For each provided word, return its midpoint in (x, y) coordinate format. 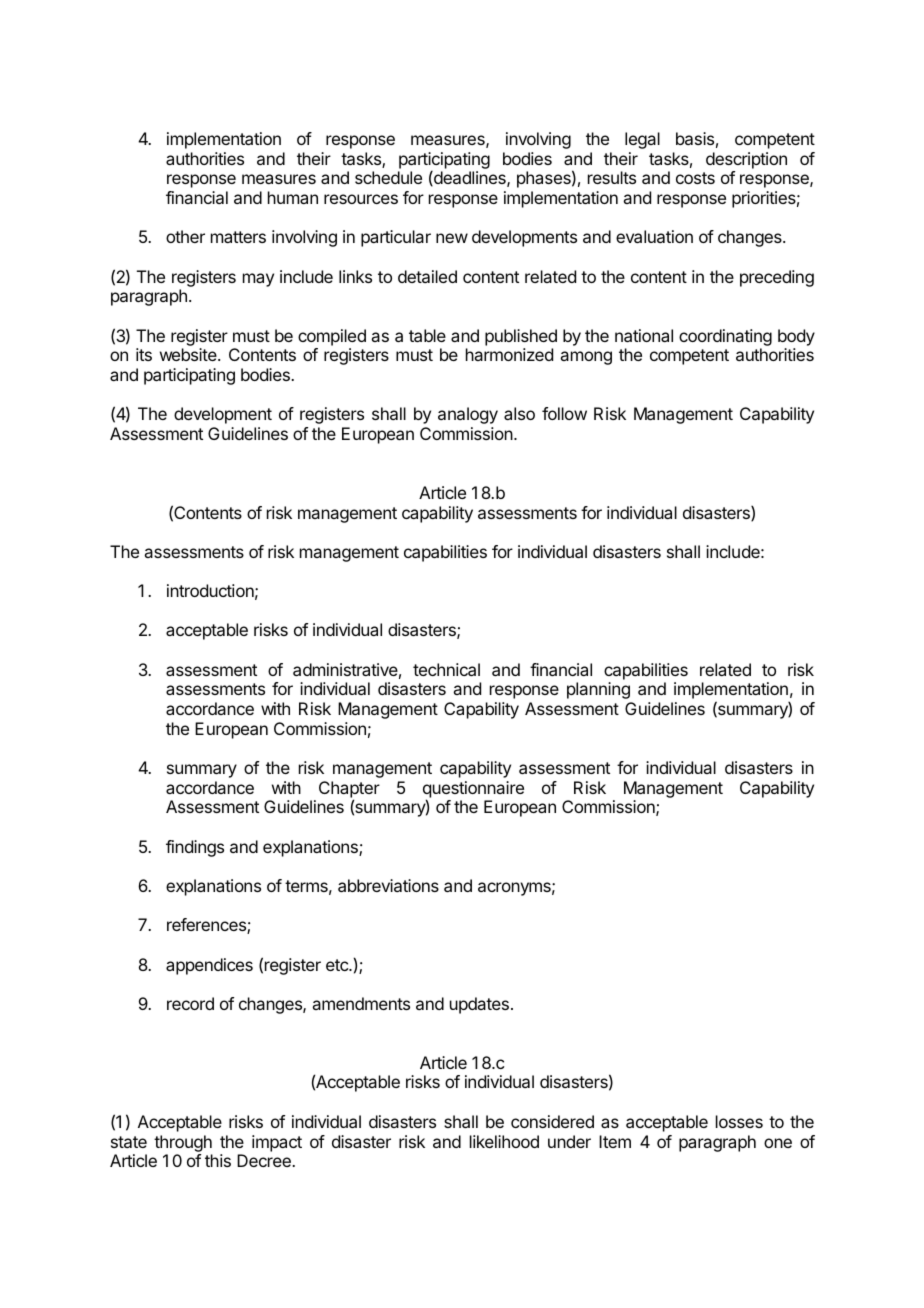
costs (695, 178)
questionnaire (473, 790)
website (189, 354)
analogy (468, 415)
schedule (388, 177)
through (183, 1143)
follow (564, 413)
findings (195, 848)
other (185, 236)
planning (598, 690)
